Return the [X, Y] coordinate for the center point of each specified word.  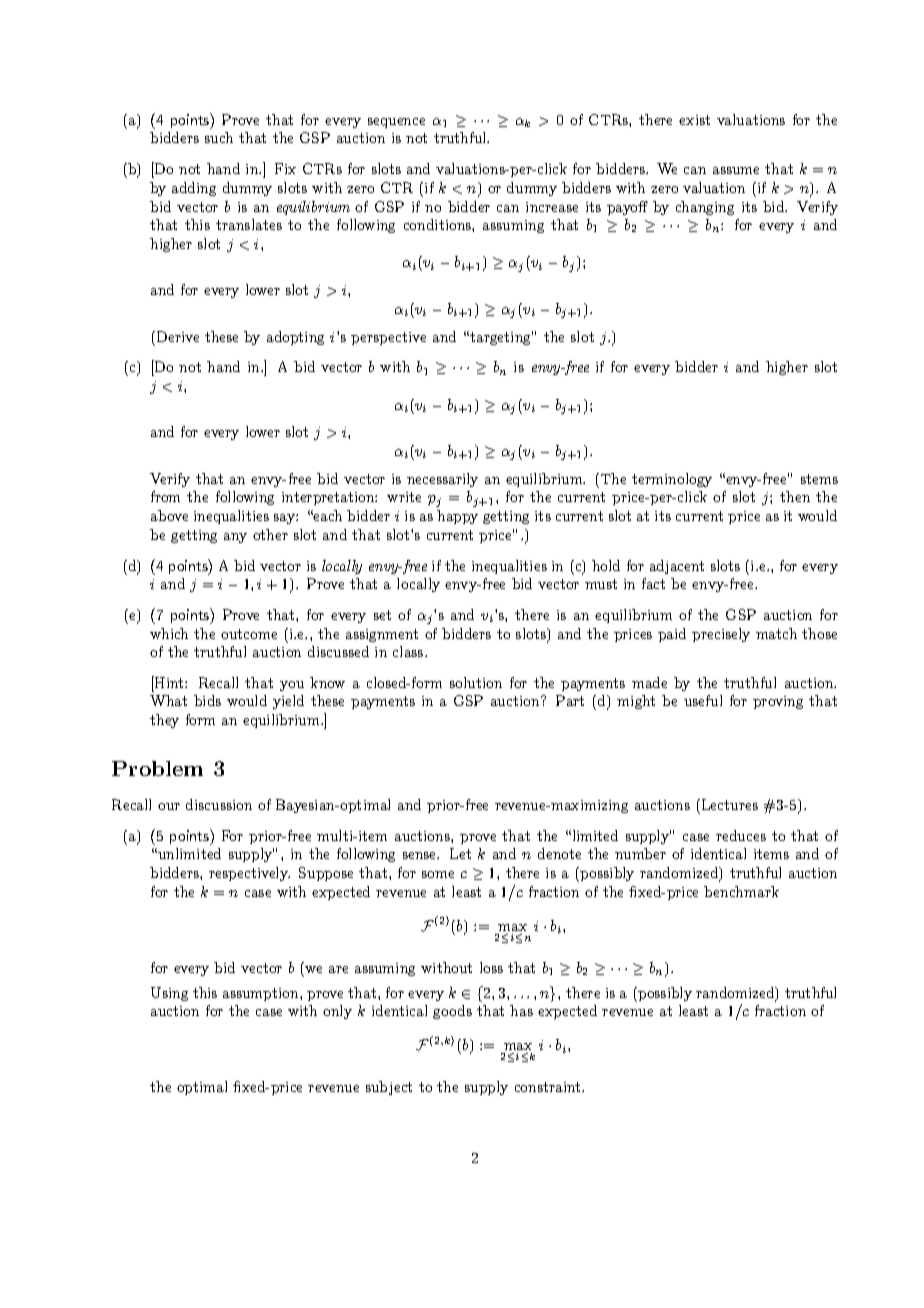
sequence [396, 123]
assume [736, 170]
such [219, 137]
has [521, 1010]
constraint [549, 1087]
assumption [262, 994]
